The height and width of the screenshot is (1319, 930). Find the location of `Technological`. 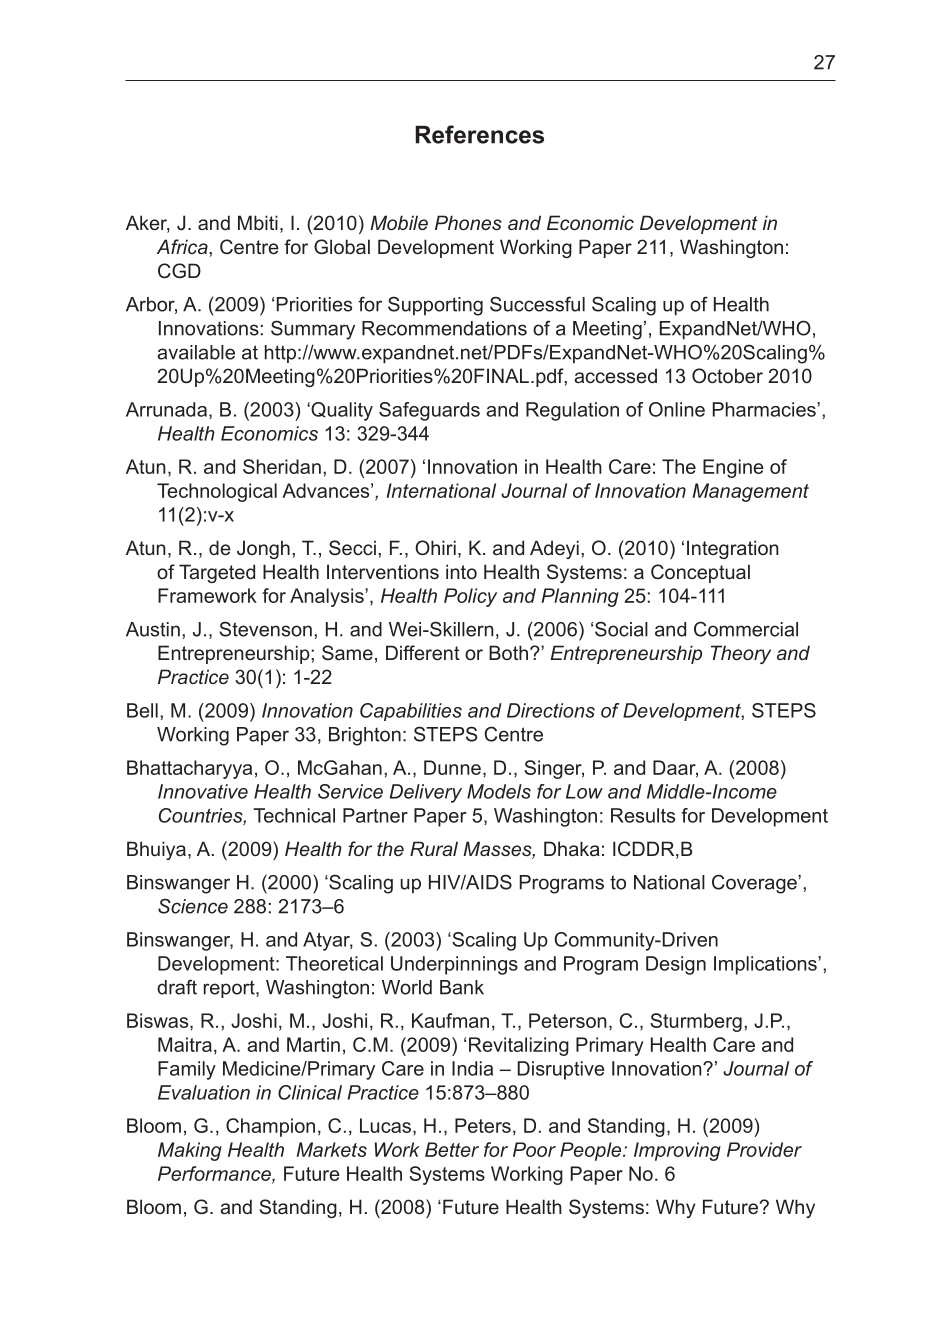

Technological is located at coordinates (217, 492).
